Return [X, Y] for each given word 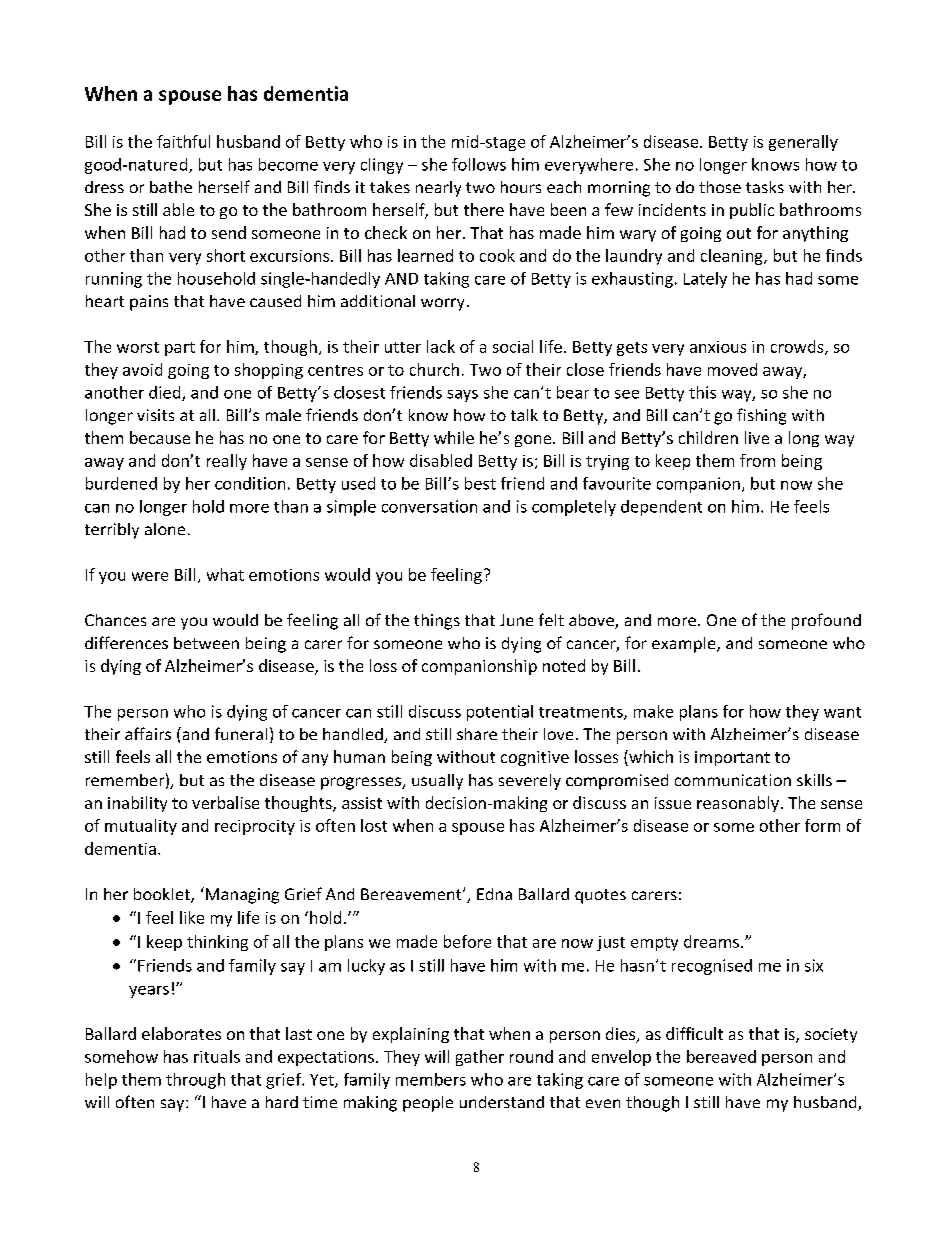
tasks [765, 187]
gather [480, 1058]
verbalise [225, 802]
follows [479, 164]
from [757, 460]
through [195, 1081]
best [480, 483]
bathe [171, 187]
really [227, 462]
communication [733, 780]
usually [437, 782]
